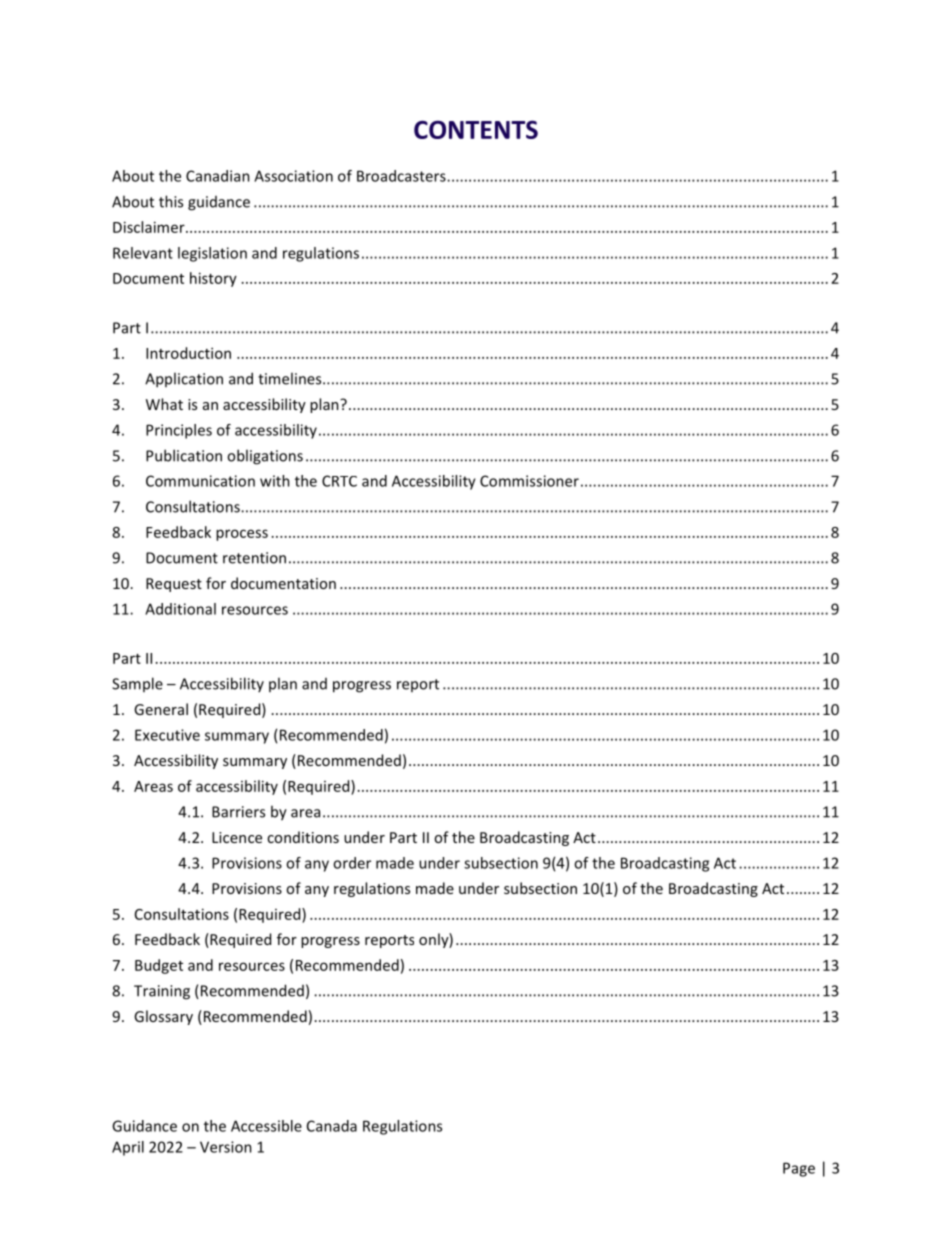 The height and width of the page is (1233, 952). I want to click on Canada, so click(332, 1126).
